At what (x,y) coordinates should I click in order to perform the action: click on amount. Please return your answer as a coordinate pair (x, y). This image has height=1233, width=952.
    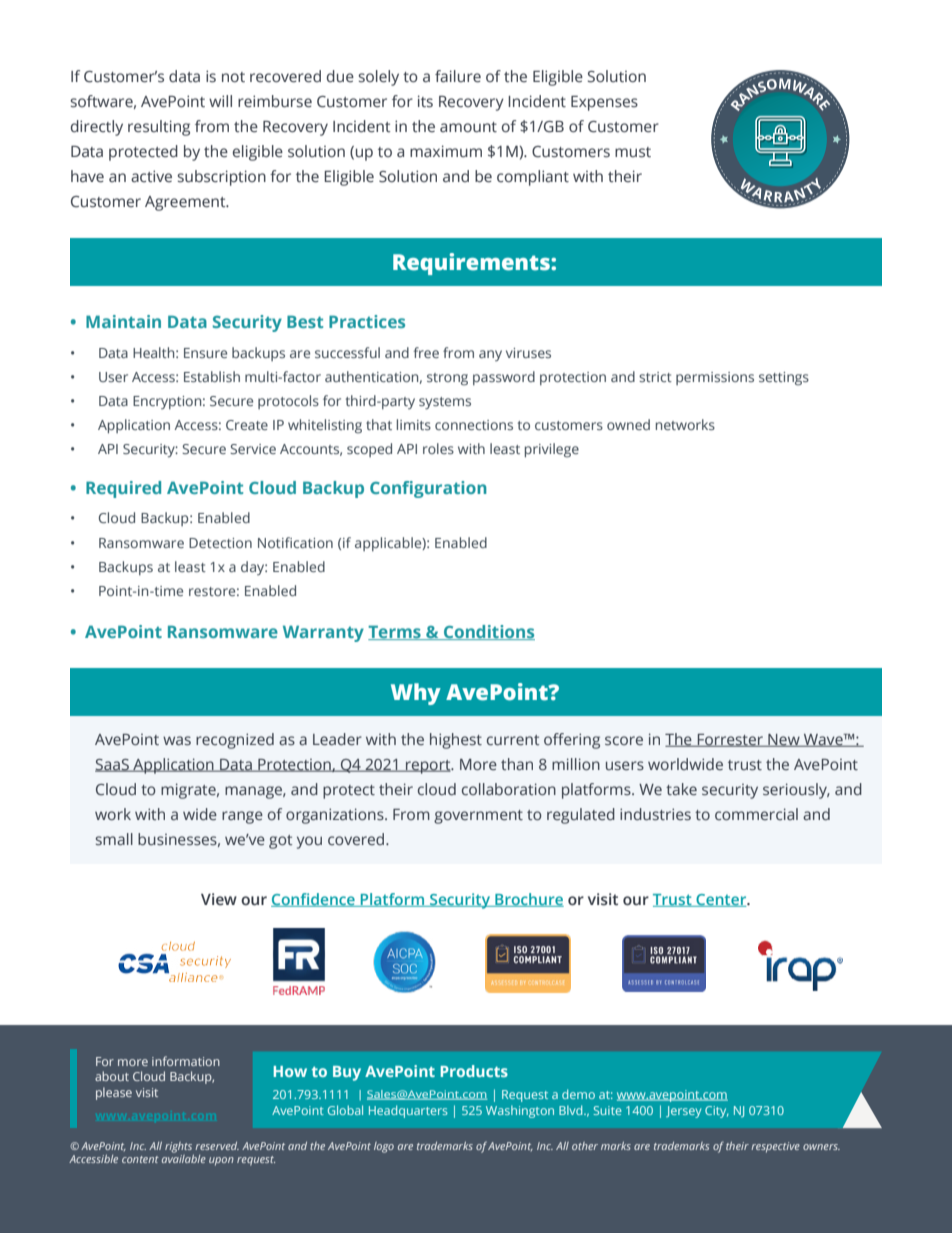
    Looking at the image, I should click on (468, 127).
